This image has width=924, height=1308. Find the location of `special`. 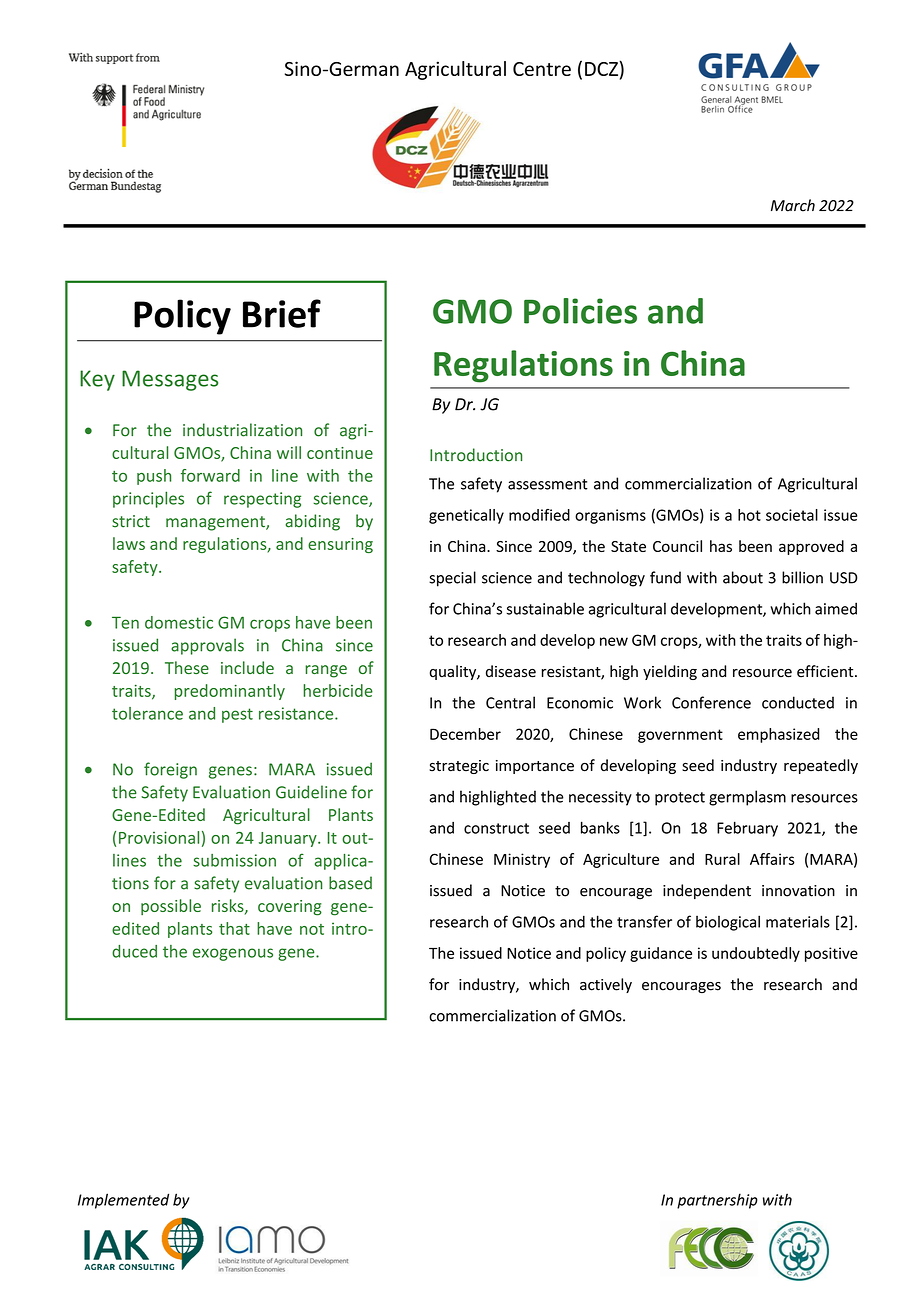

special is located at coordinates (452, 579).
